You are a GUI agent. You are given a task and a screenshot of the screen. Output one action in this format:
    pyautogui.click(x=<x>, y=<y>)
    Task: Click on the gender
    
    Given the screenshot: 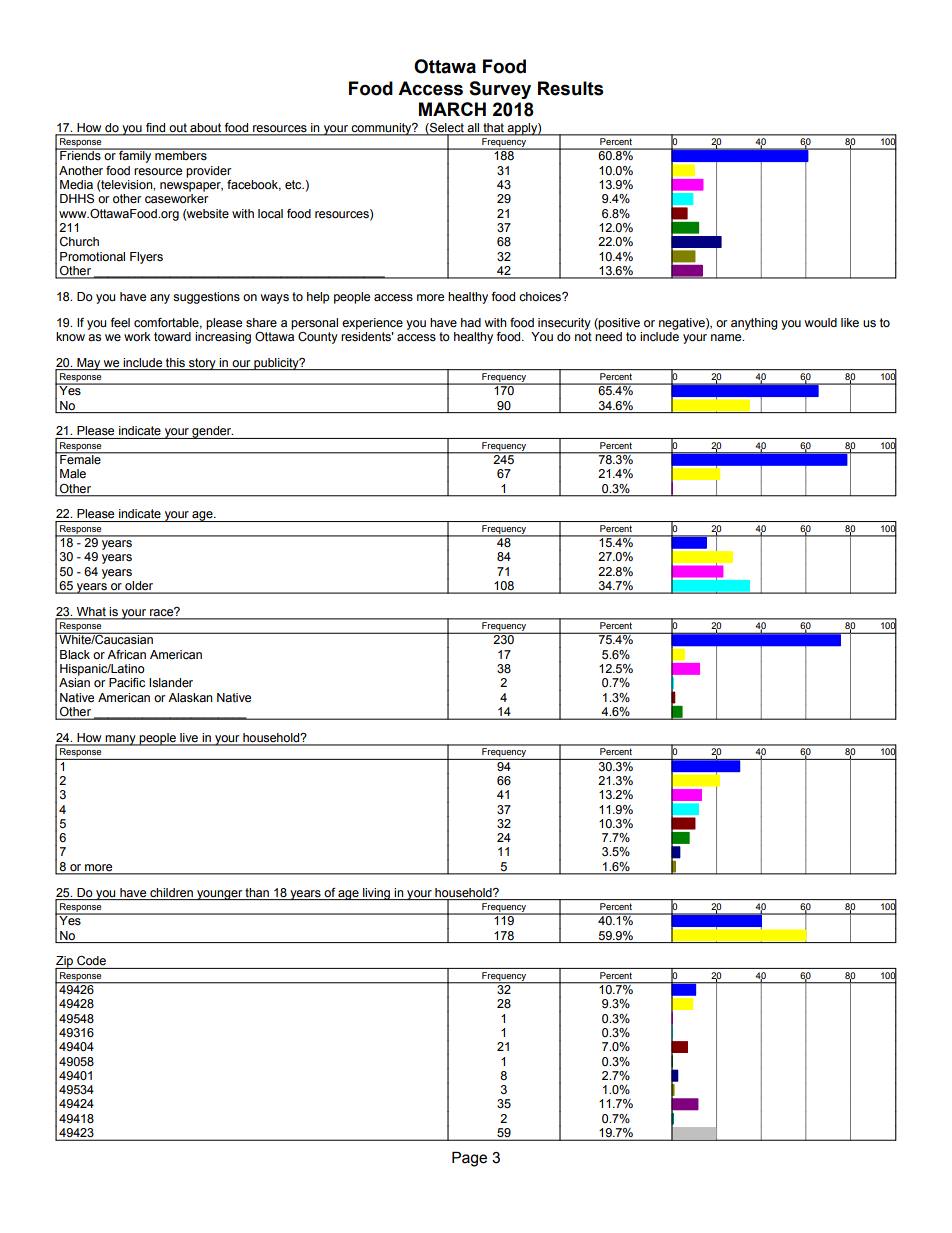 What is the action you would take?
    pyautogui.click(x=212, y=432)
